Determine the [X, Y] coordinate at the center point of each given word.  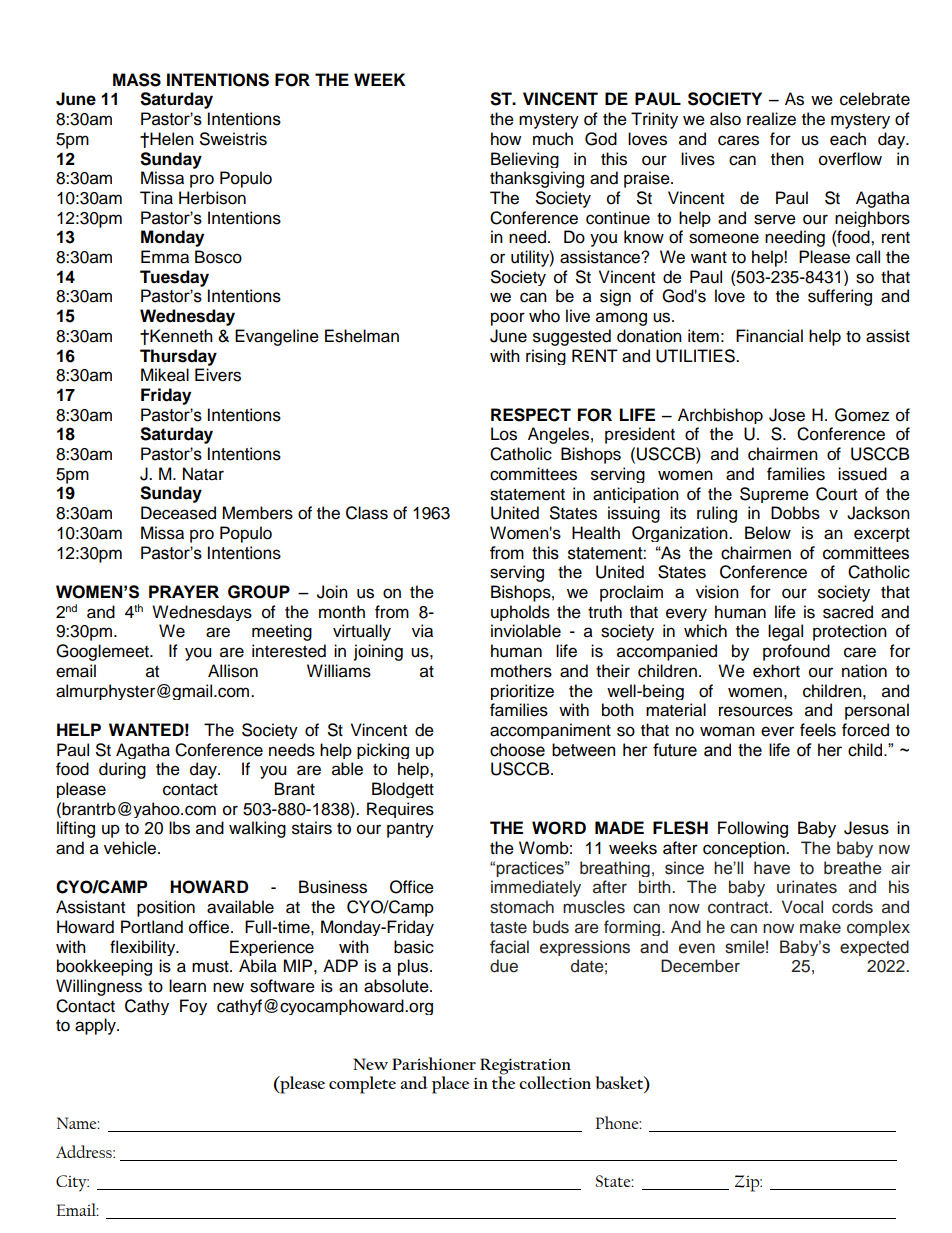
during [122, 770]
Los [504, 434]
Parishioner [434, 1063]
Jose [787, 415]
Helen [171, 139]
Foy [193, 1007]
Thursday [178, 357]
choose [517, 750]
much [553, 139]
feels [818, 730]
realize [771, 119]
